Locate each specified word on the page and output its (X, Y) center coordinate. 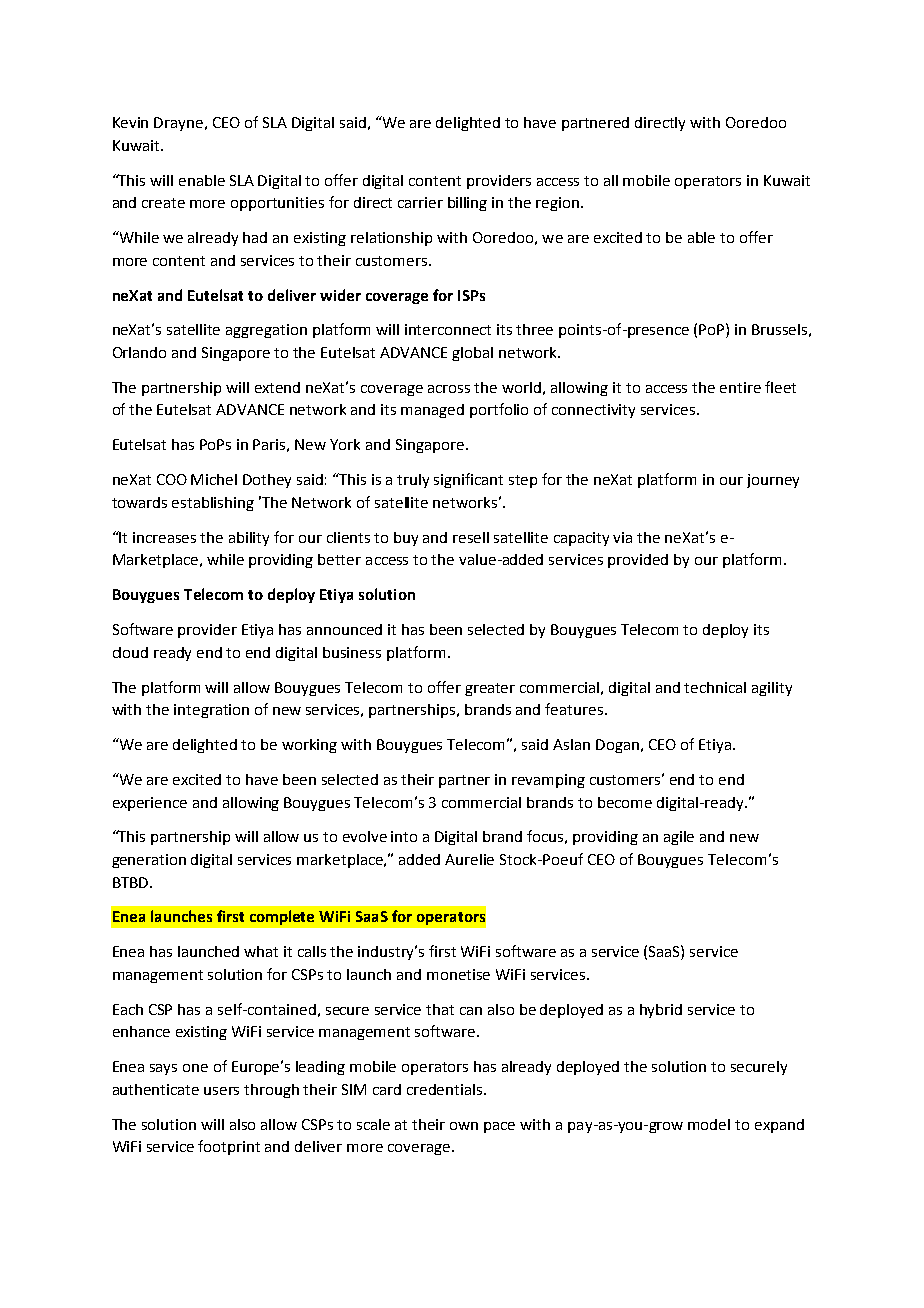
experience (150, 804)
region (559, 204)
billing (467, 204)
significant (468, 480)
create (163, 203)
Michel (214, 479)
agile (679, 838)
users (221, 1091)
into (404, 836)
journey (773, 481)
